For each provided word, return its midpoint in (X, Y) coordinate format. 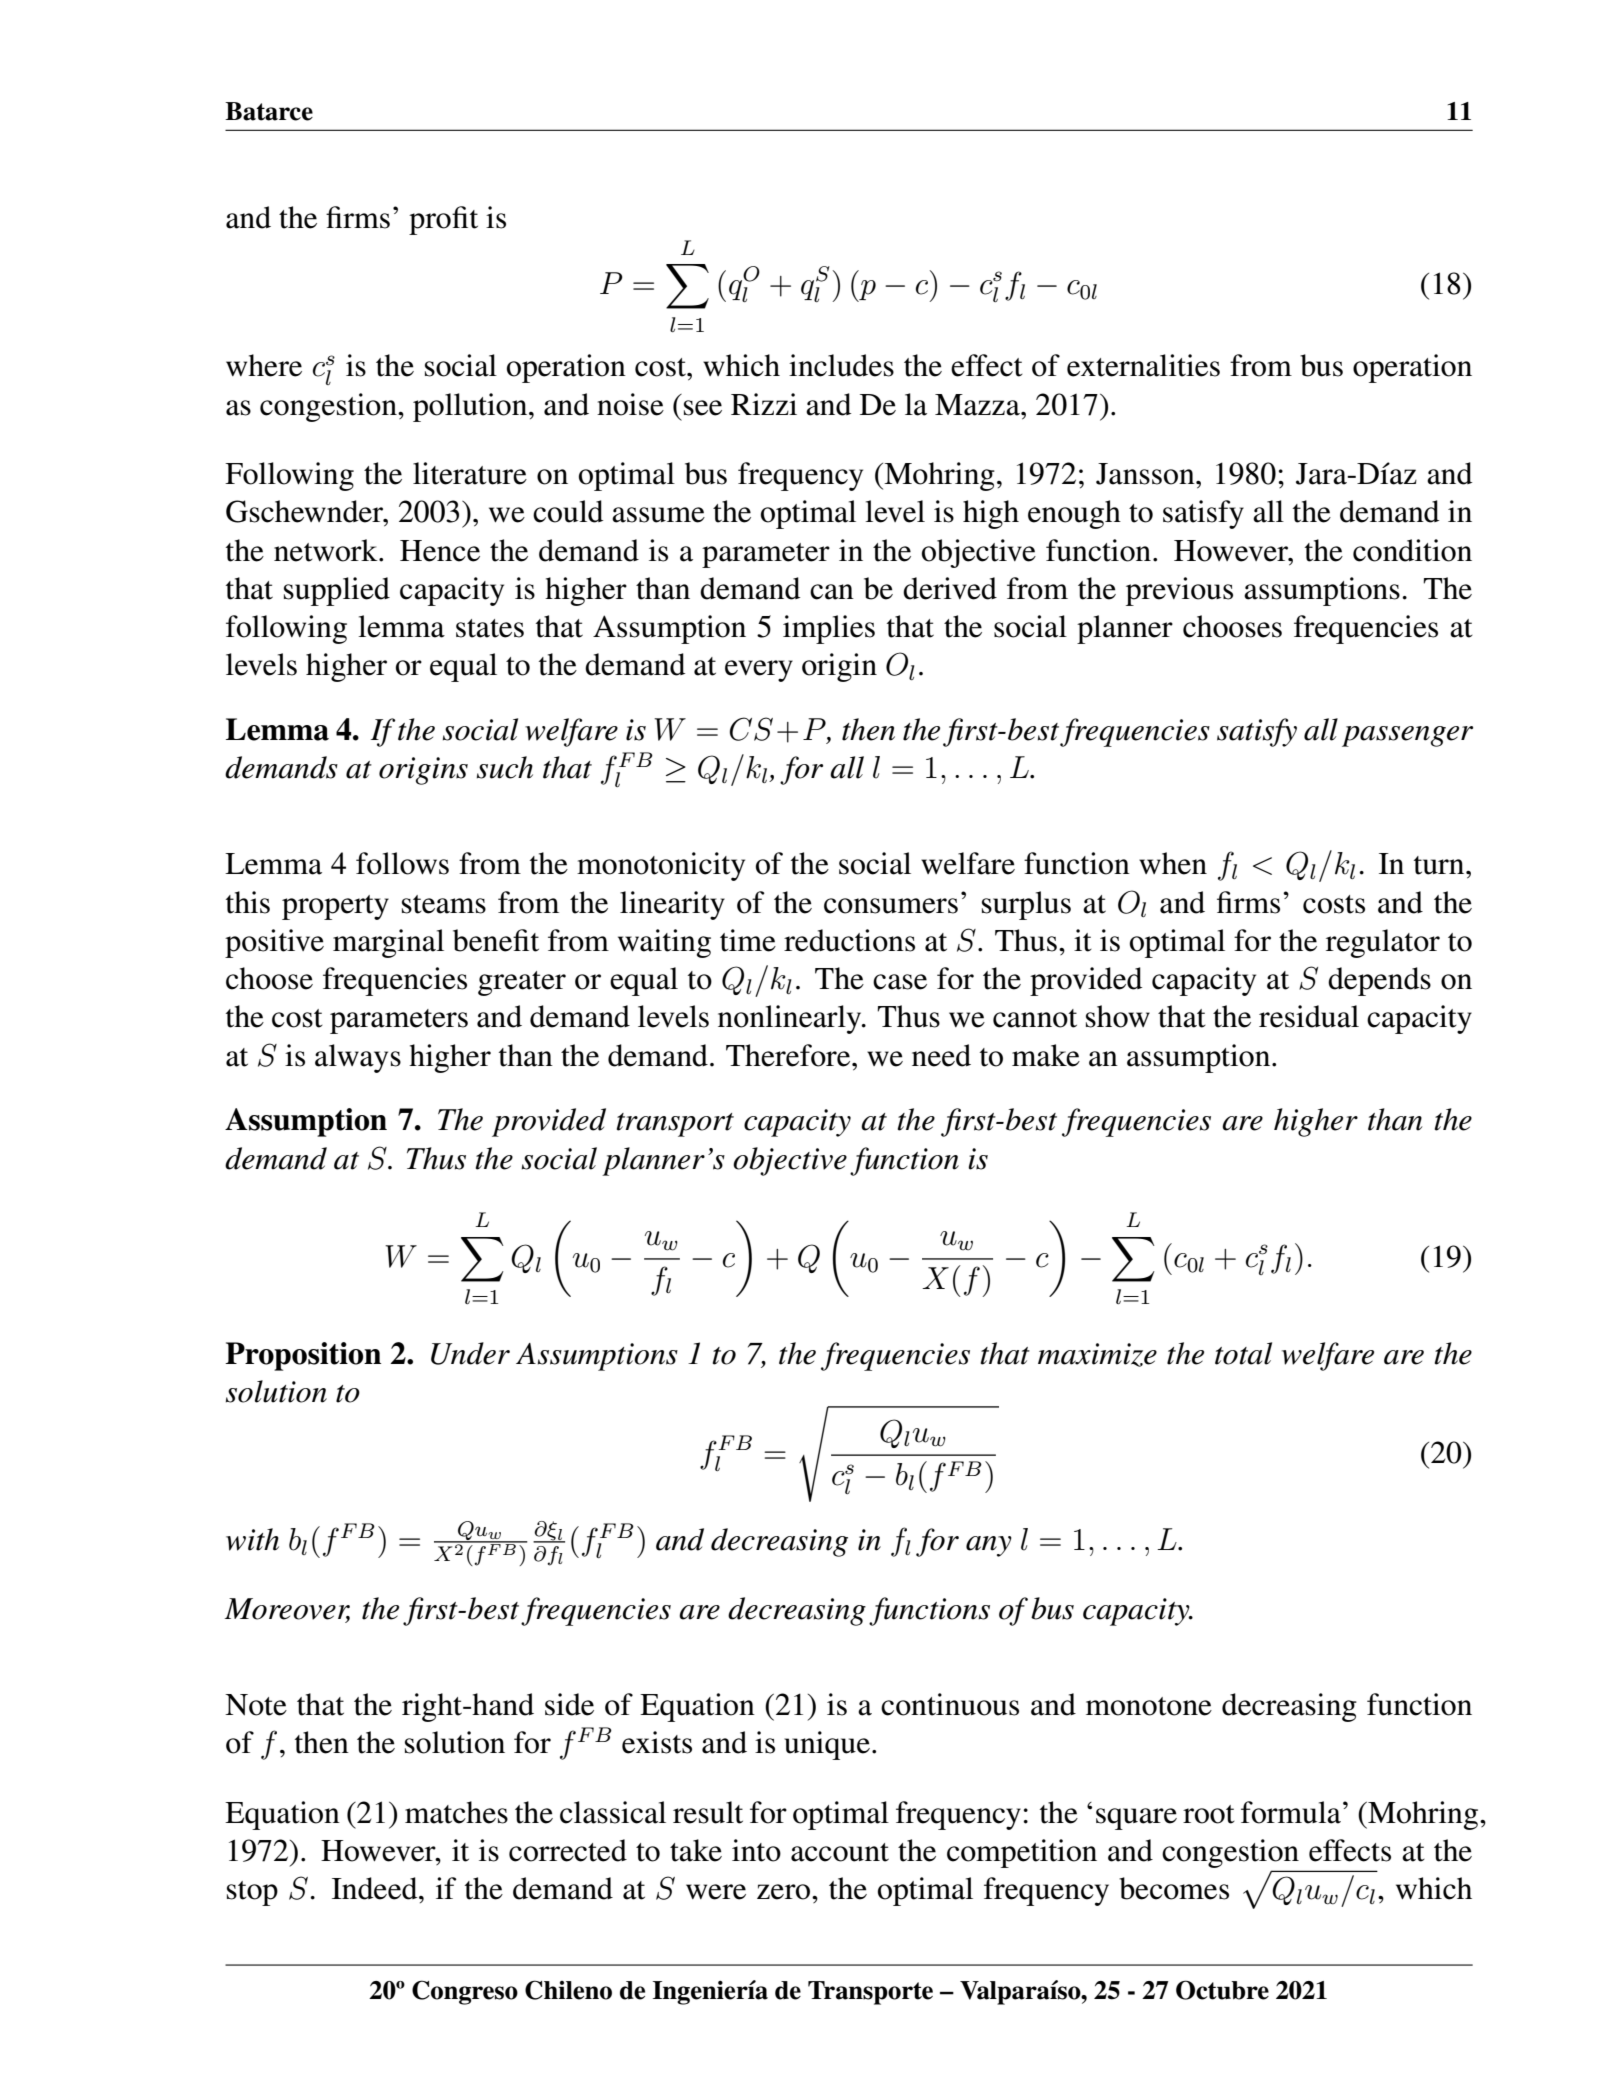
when (1173, 863)
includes (841, 365)
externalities (1143, 365)
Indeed (376, 1888)
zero (785, 1892)
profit (443, 220)
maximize (1097, 1355)
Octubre (1222, 1990)
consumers (891, 906)
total (1243, 1353)
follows (402, 863)
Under (470, 1353)
